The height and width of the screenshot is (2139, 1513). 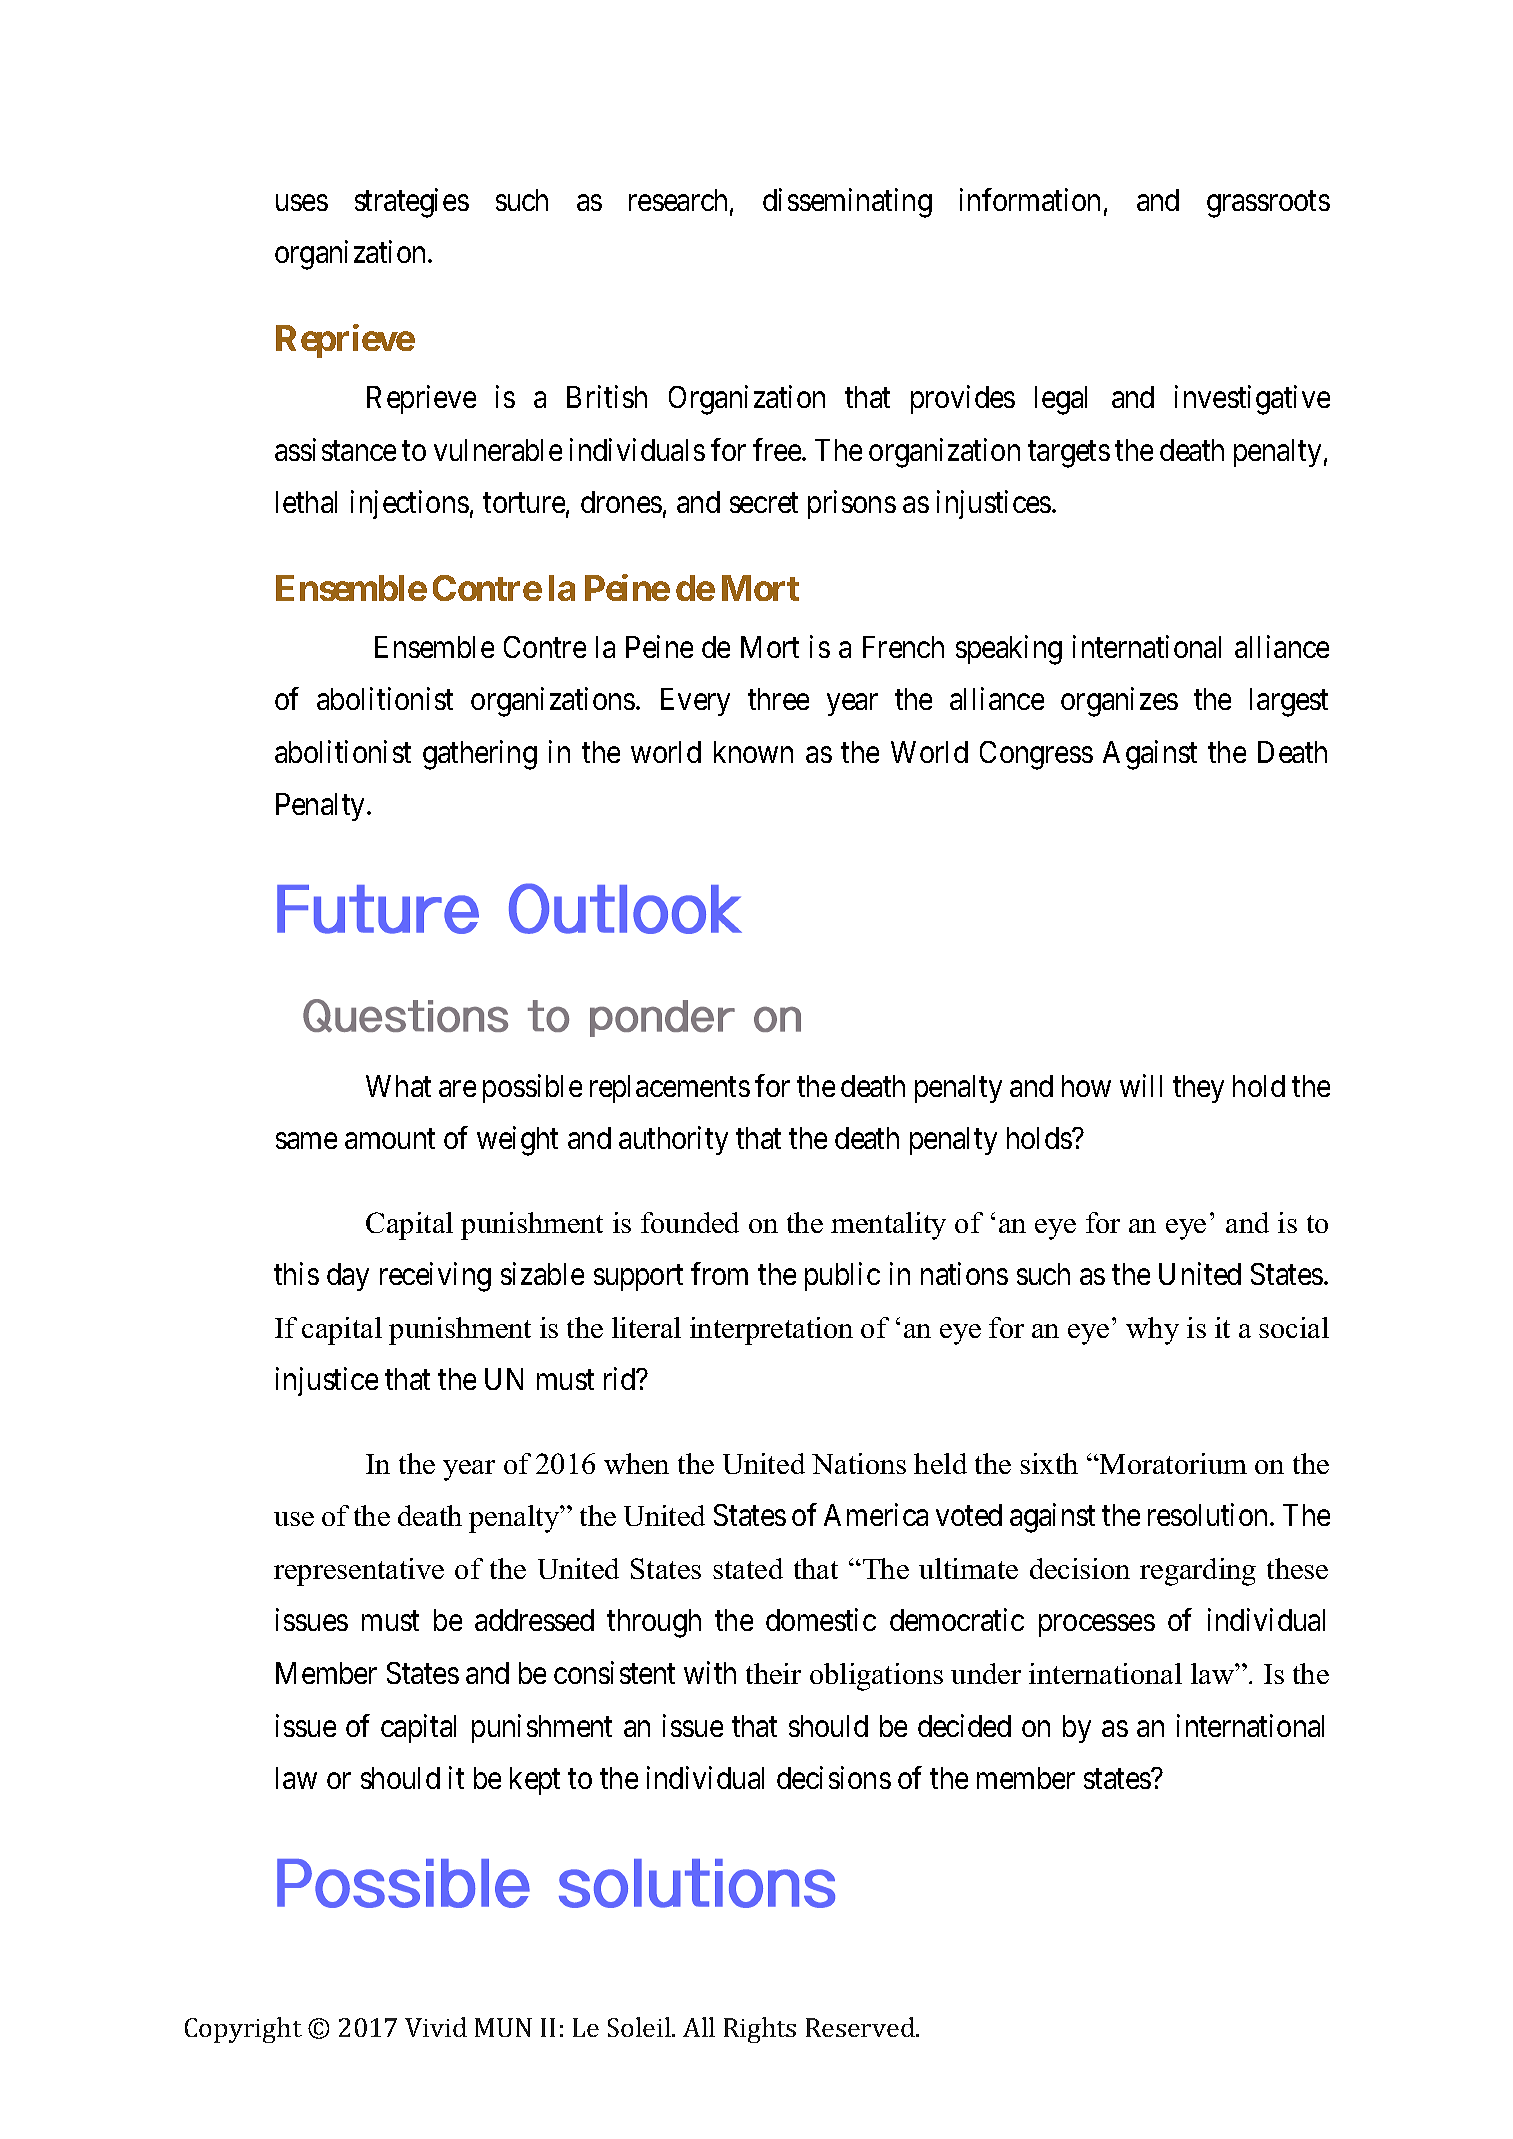 What do you see at coordinates (1198, 1089) in the screenshot?
I see `they` at bounding box center [1198, 1089].
